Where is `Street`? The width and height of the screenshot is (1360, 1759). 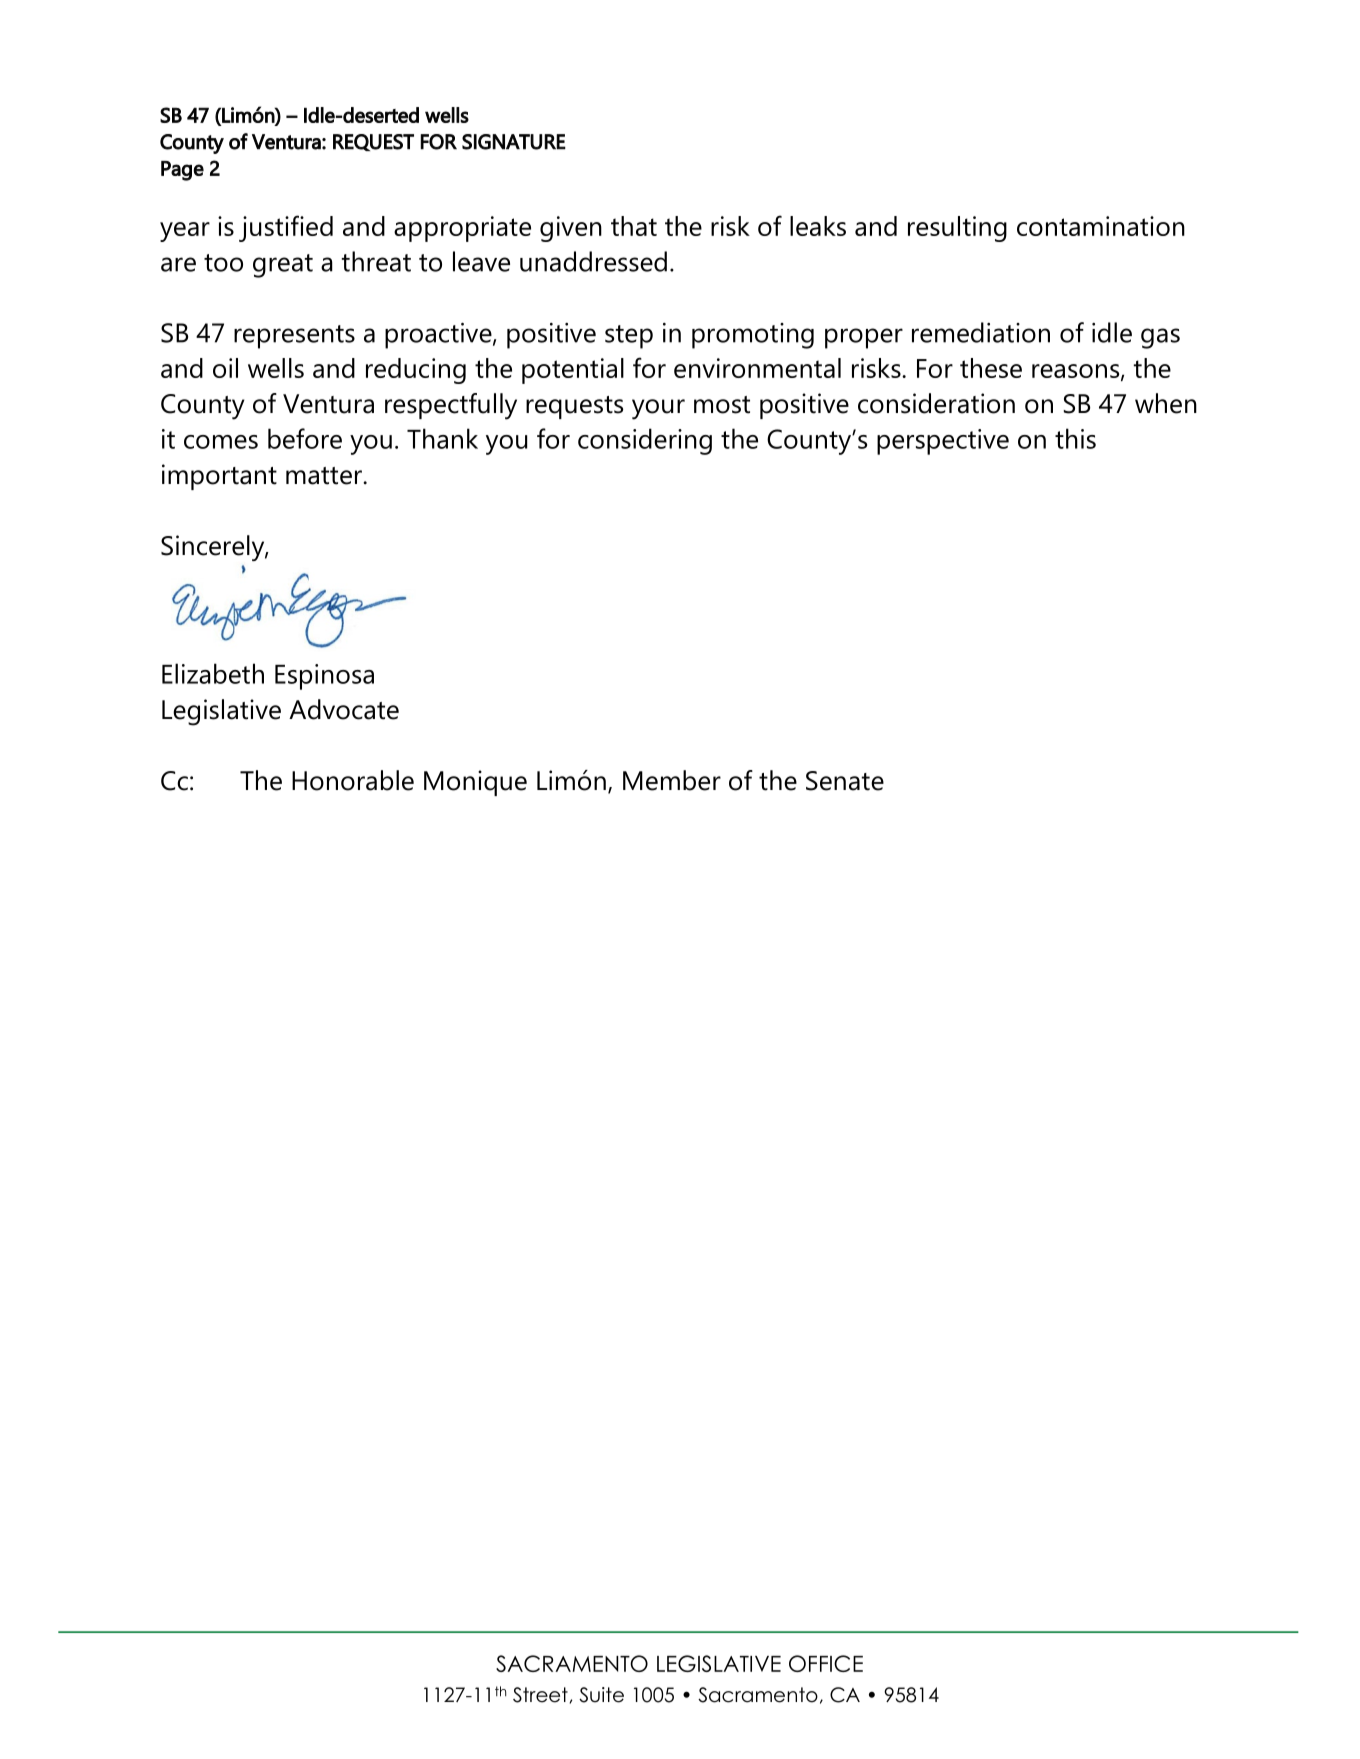 Street is located at coordinates (540, 1695).
